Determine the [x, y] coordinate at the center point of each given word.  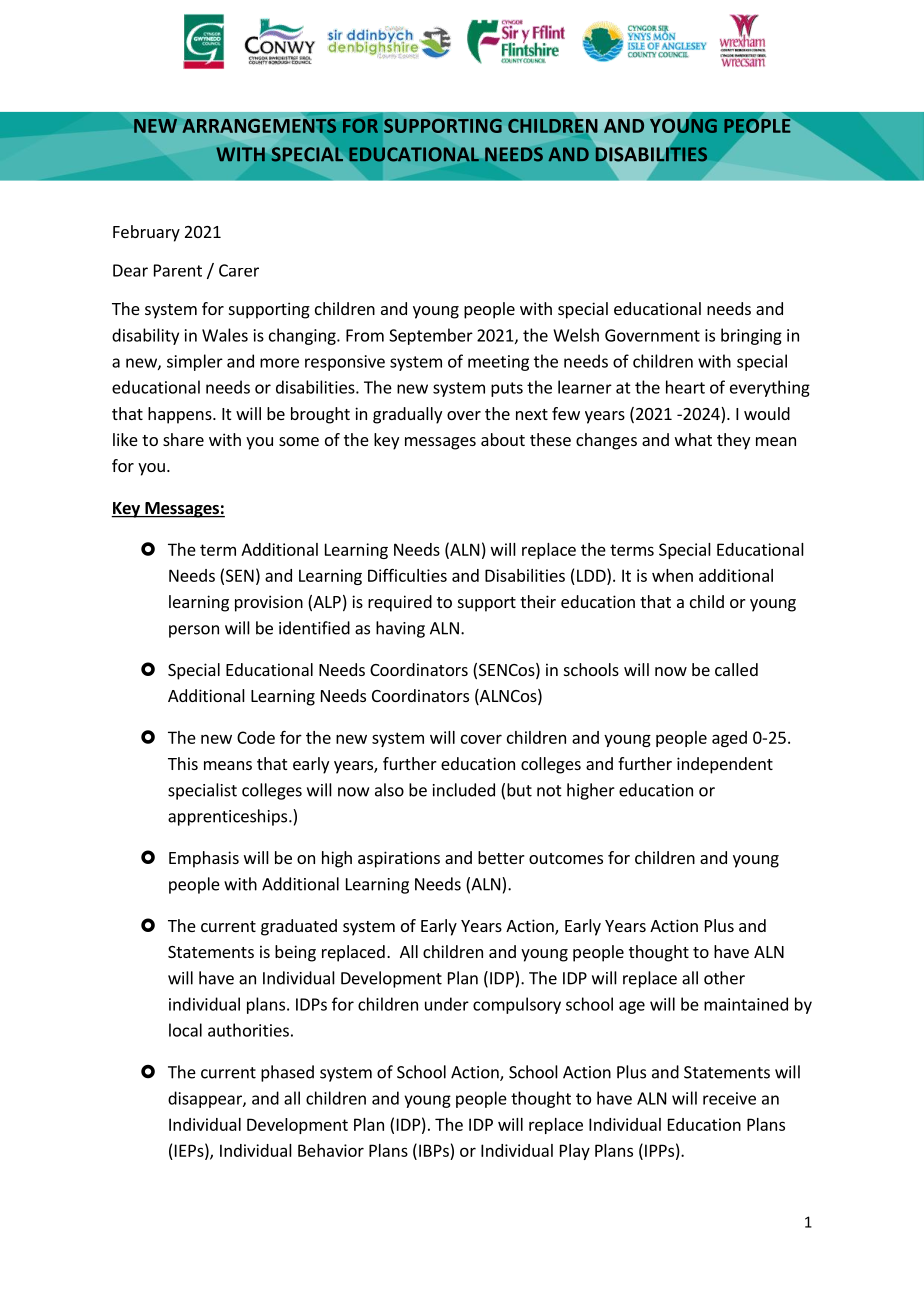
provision [269, 603]
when [672, 575]
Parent [178, 270]
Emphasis [204, 859]
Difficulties [407, 575]
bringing [751, 336]
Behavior [331, 1150]
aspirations [399, 859]
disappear [206, 1099]
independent [725, 765]
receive [729, 1098]
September [431, 336]
